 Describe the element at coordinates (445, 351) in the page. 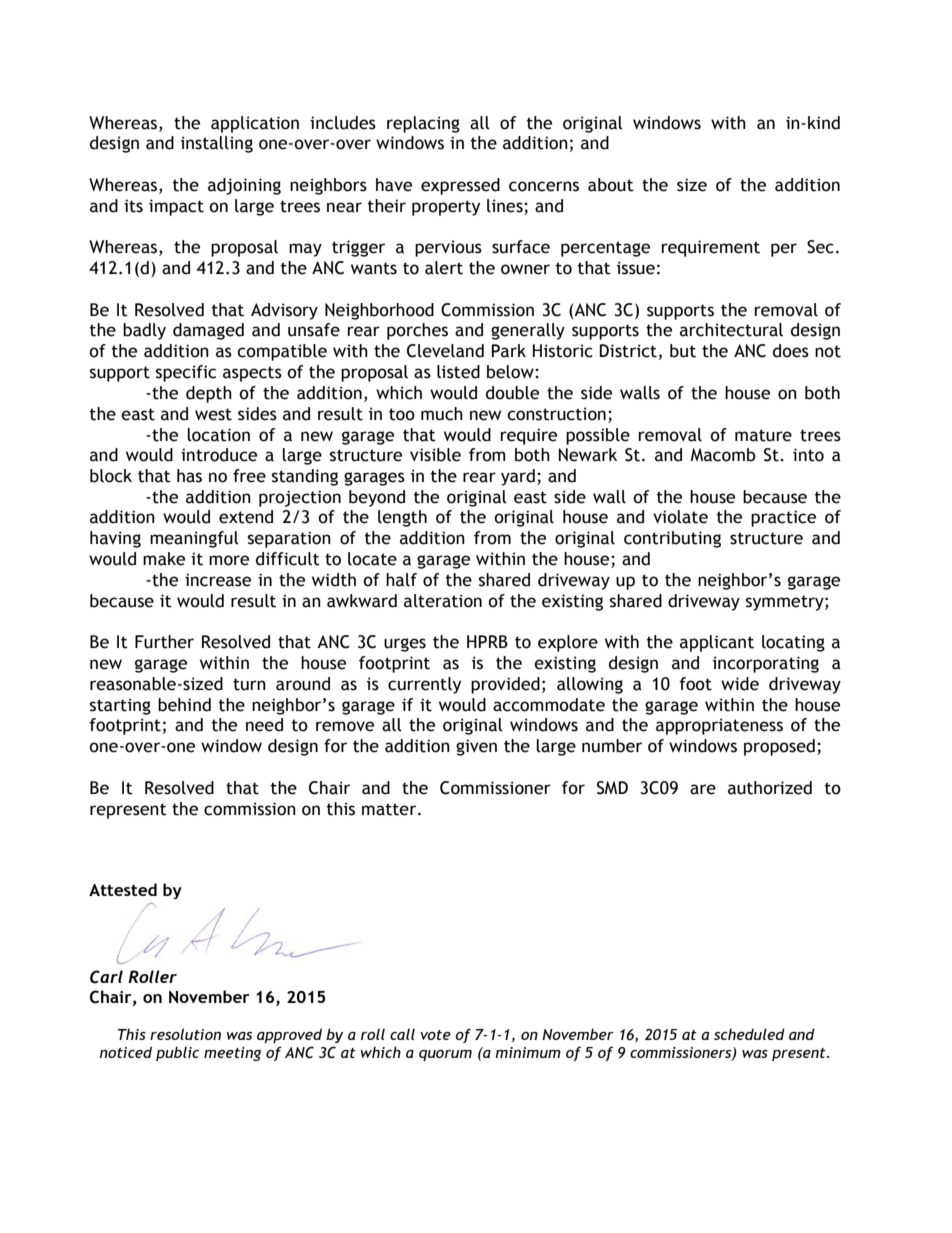

I see `Cleveland` at that location.
